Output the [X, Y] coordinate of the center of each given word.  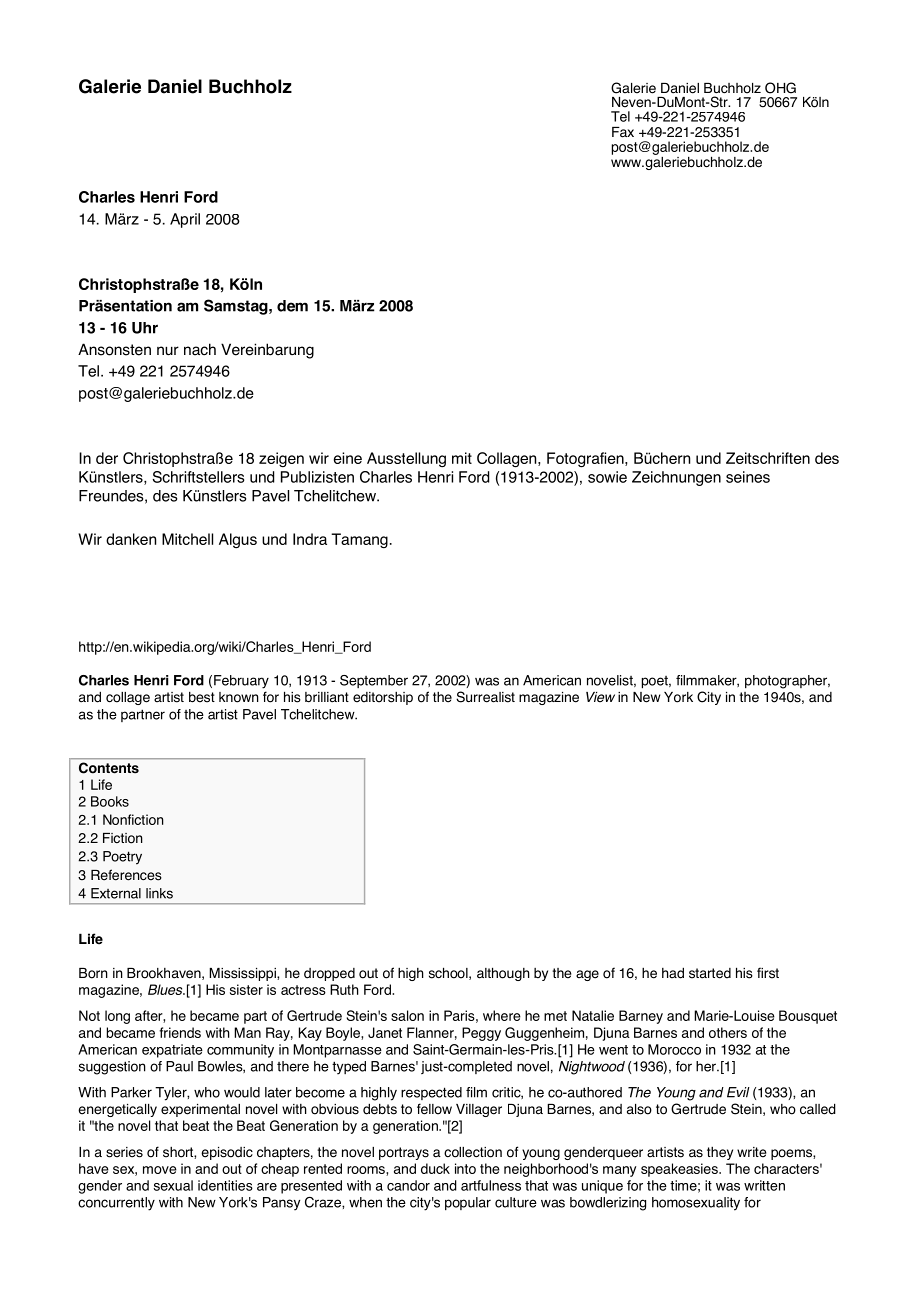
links [159, 893]
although [503, 974]
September [374, 681]
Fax [623, 132]
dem [292, 306]
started [710, 973]
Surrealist [485, 697]
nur [168, 350]
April [185, 220]
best [202, 697]
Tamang [359, 540]
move [160, 1170]
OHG [780, 88]
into [465, 1168]
